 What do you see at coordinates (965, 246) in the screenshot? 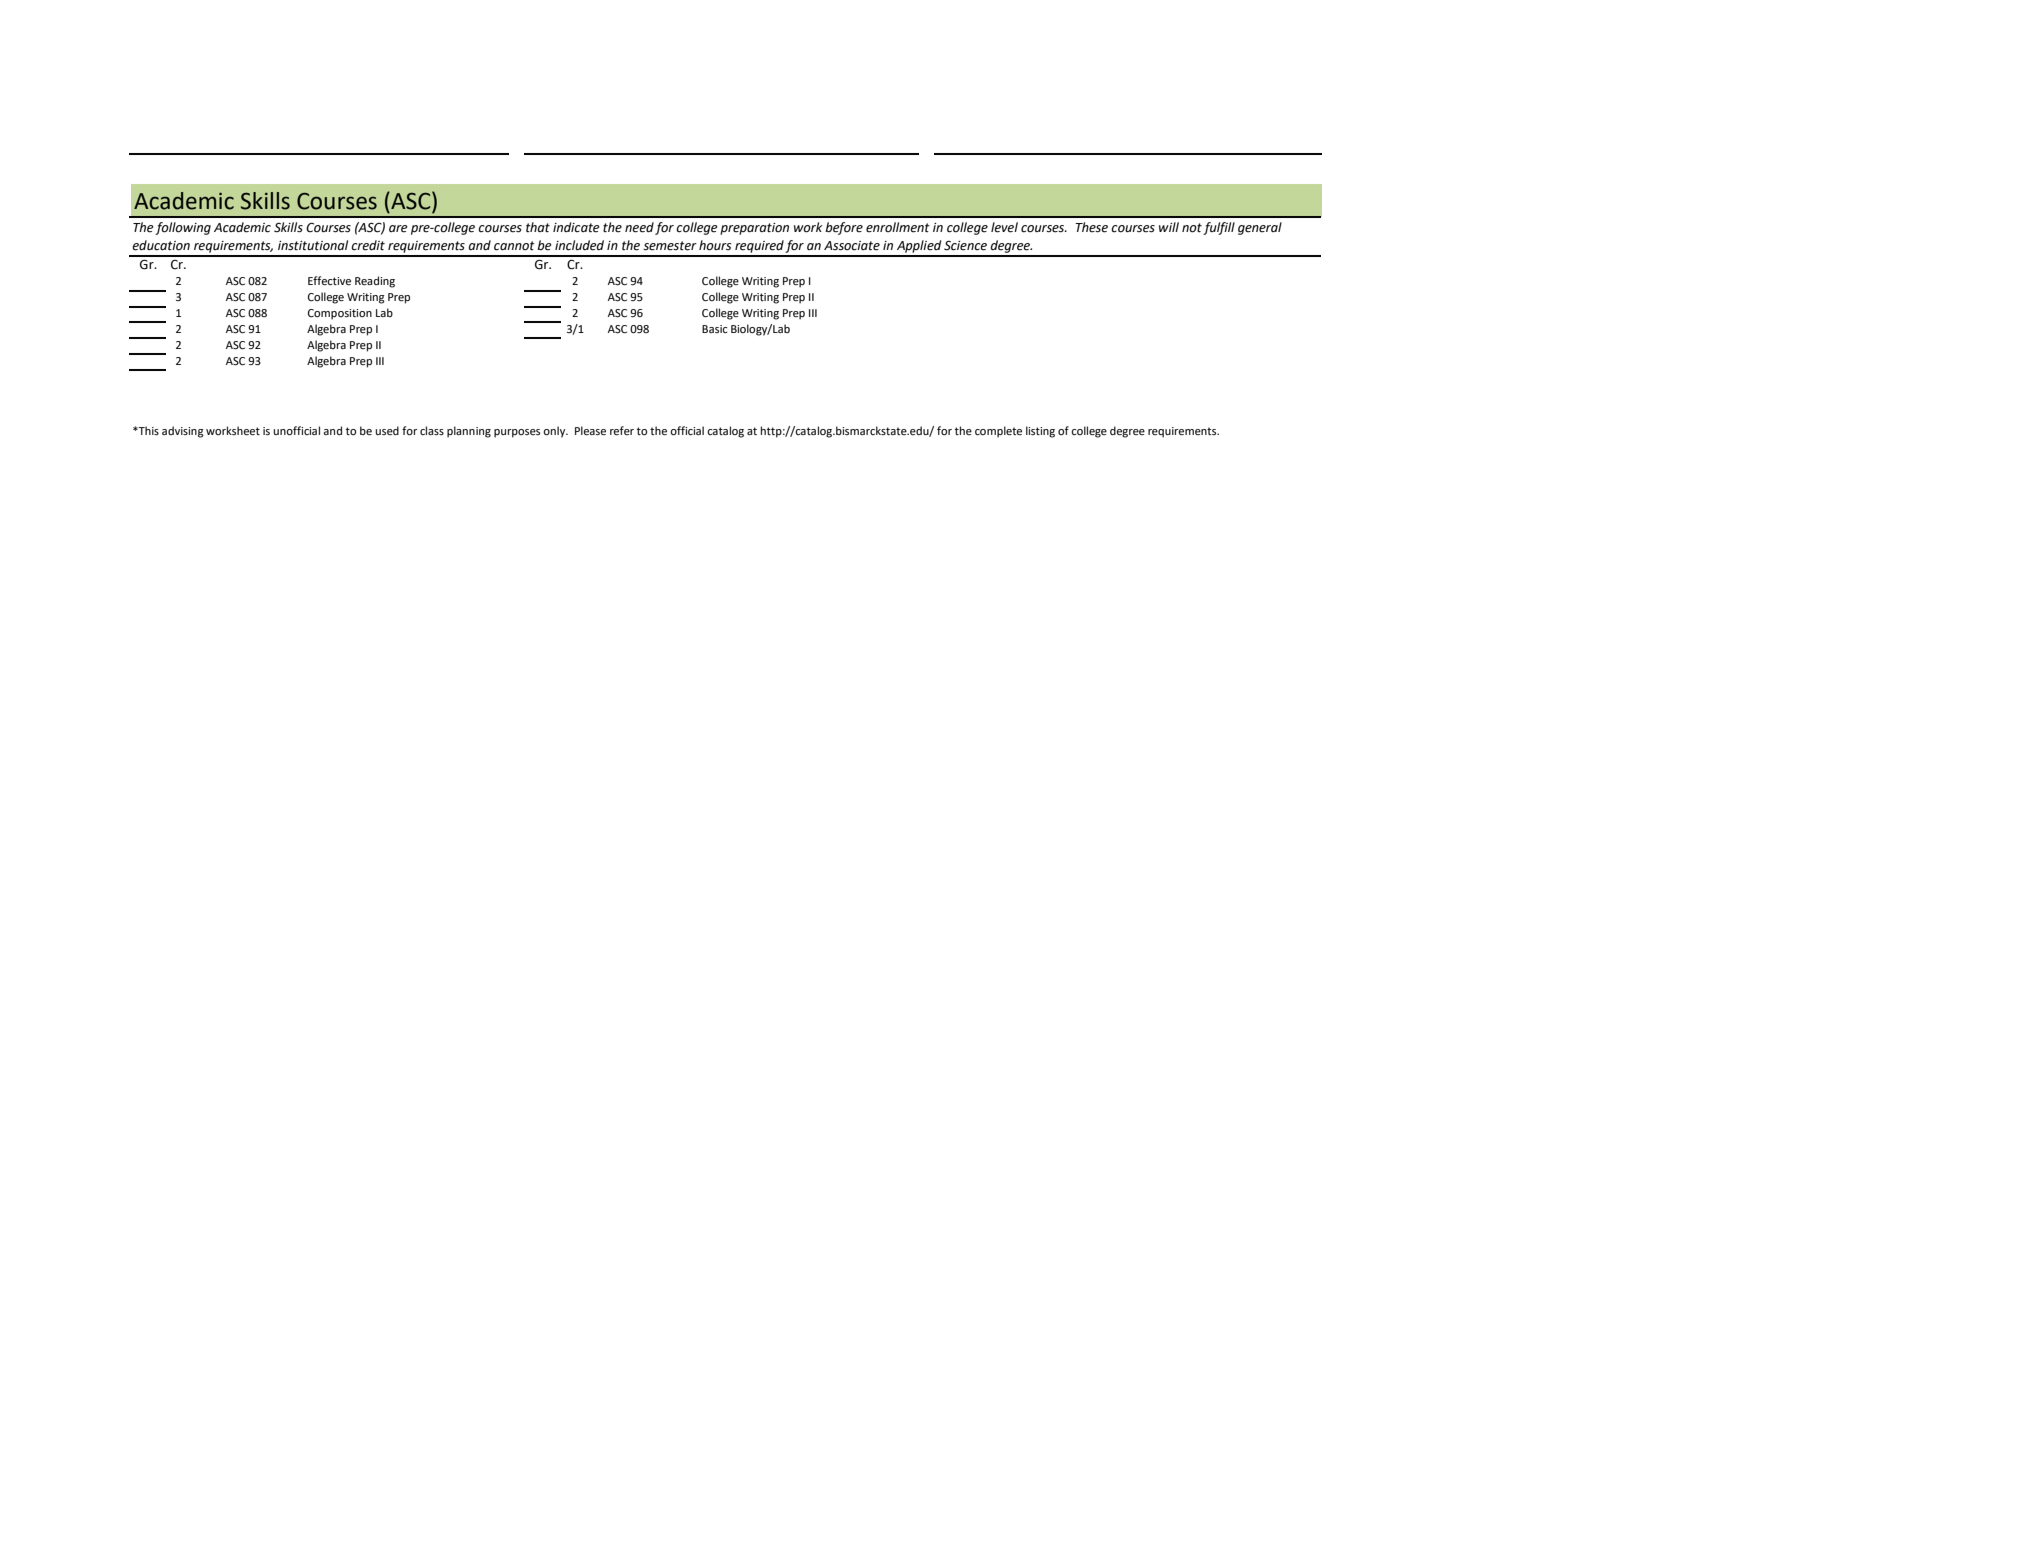
I see `Science` at bounding box center [965, 246].
